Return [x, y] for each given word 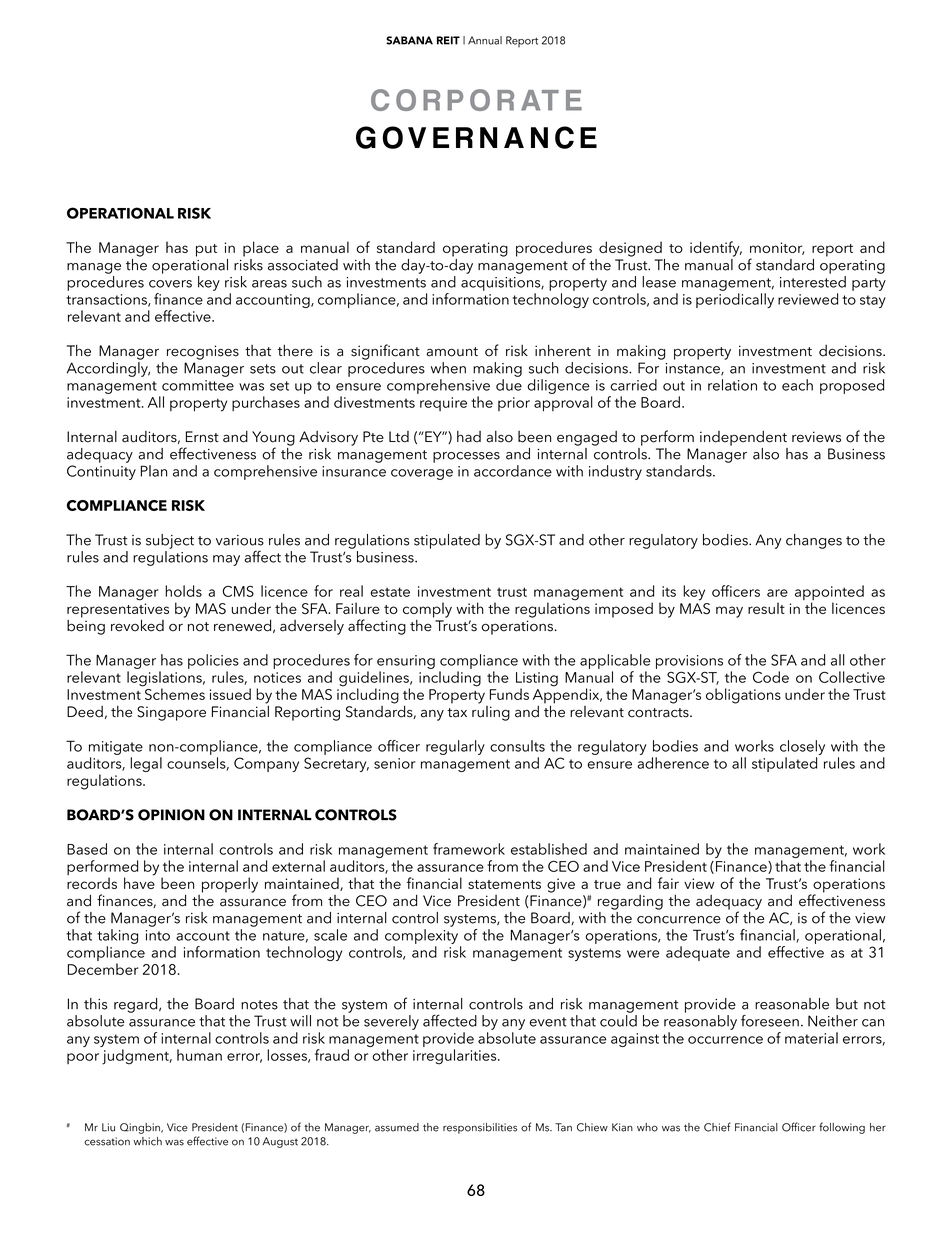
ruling [491, 712]
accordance [513, 471]
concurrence [679, 920]
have [139, 882]
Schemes [173, 693]
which [147, 1141]
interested [813, 280]
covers [170, 284]
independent [743, 438]
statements [504, 884]
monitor [777, 248]
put [206, 250]
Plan [154, 471]
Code [771, 677]
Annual [485, 40]
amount [452, 352]
